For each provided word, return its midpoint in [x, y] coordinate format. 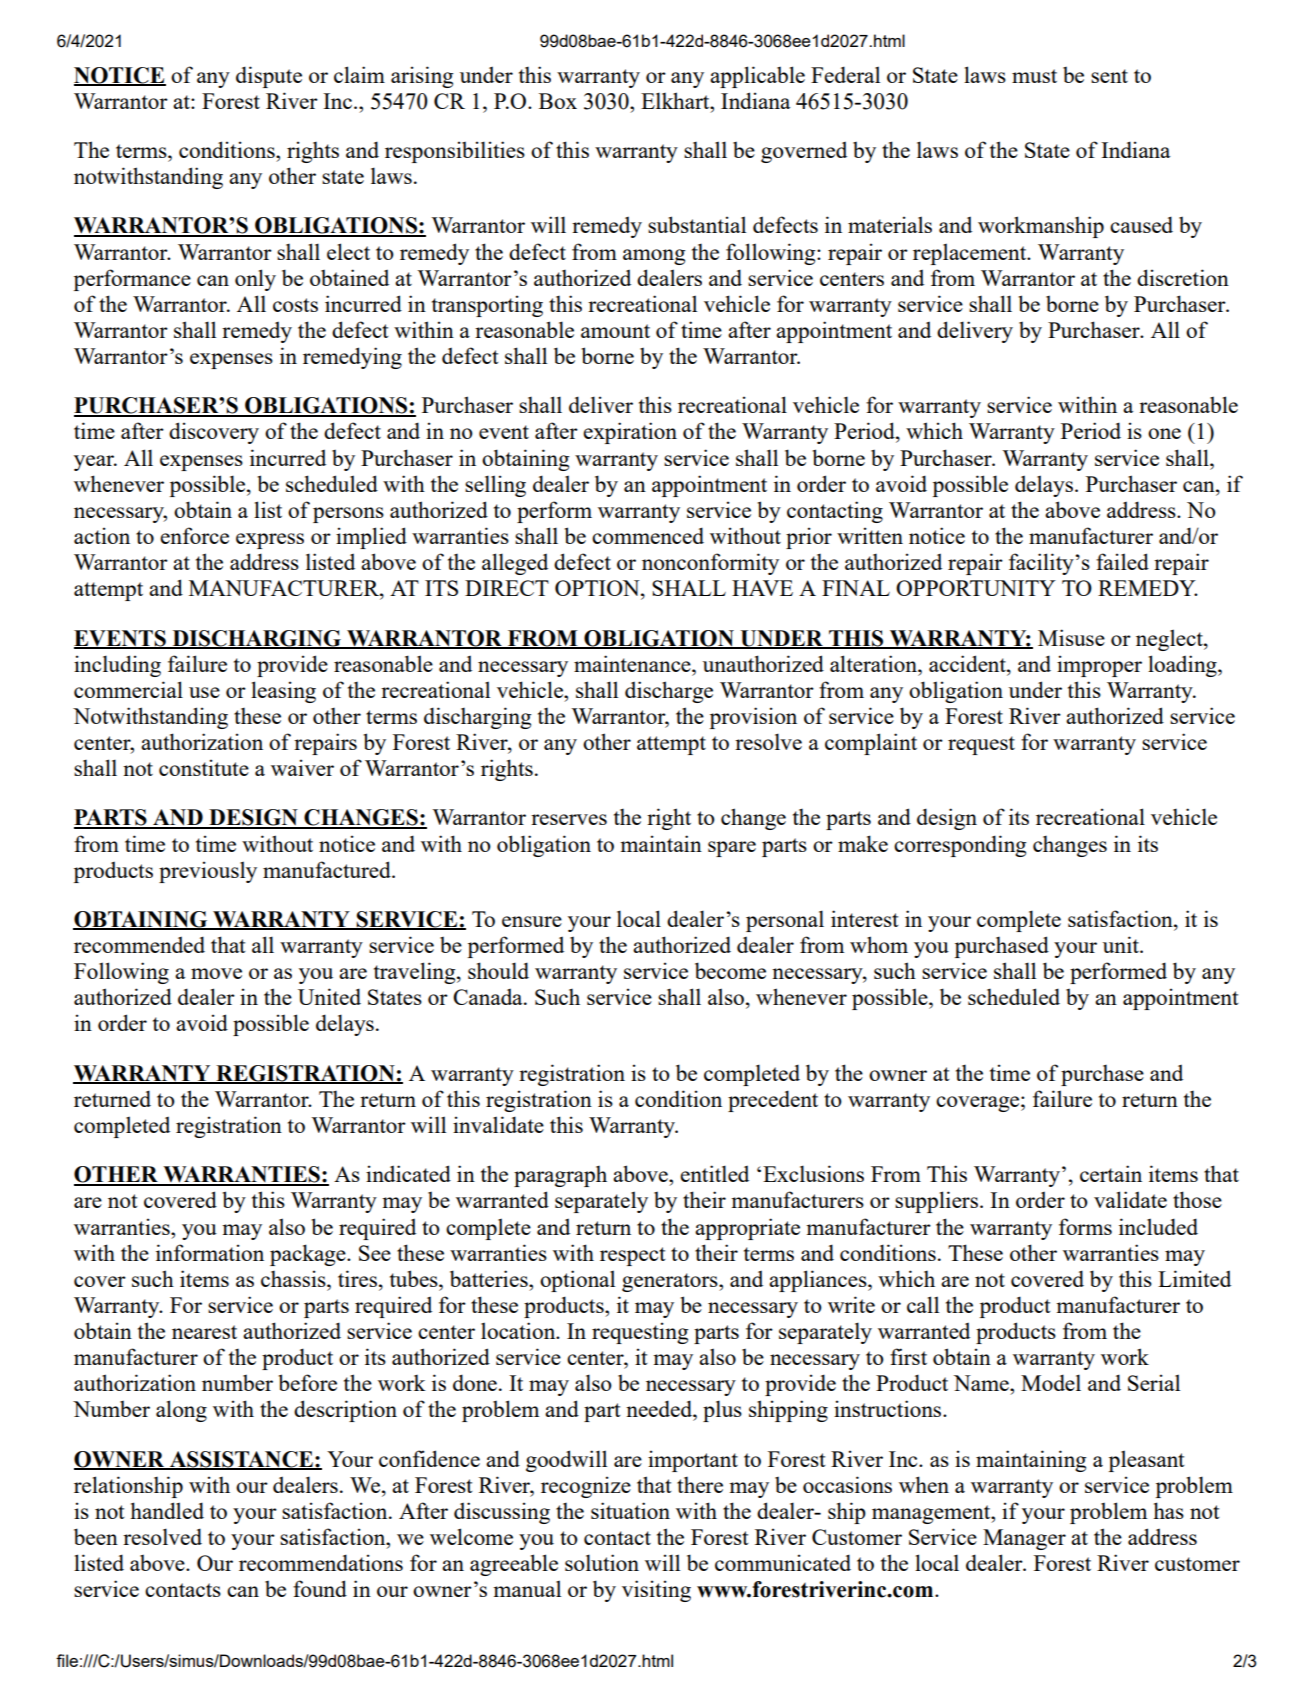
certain [1111, 1173]
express [270, 541]
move [216, 973]
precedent [773, 1101]
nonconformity [710, 564]
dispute [269, 77]
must [1034, 76]
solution [602, 1562]
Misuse [1071, 637]
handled [167, 1510]
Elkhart [676, 100]
